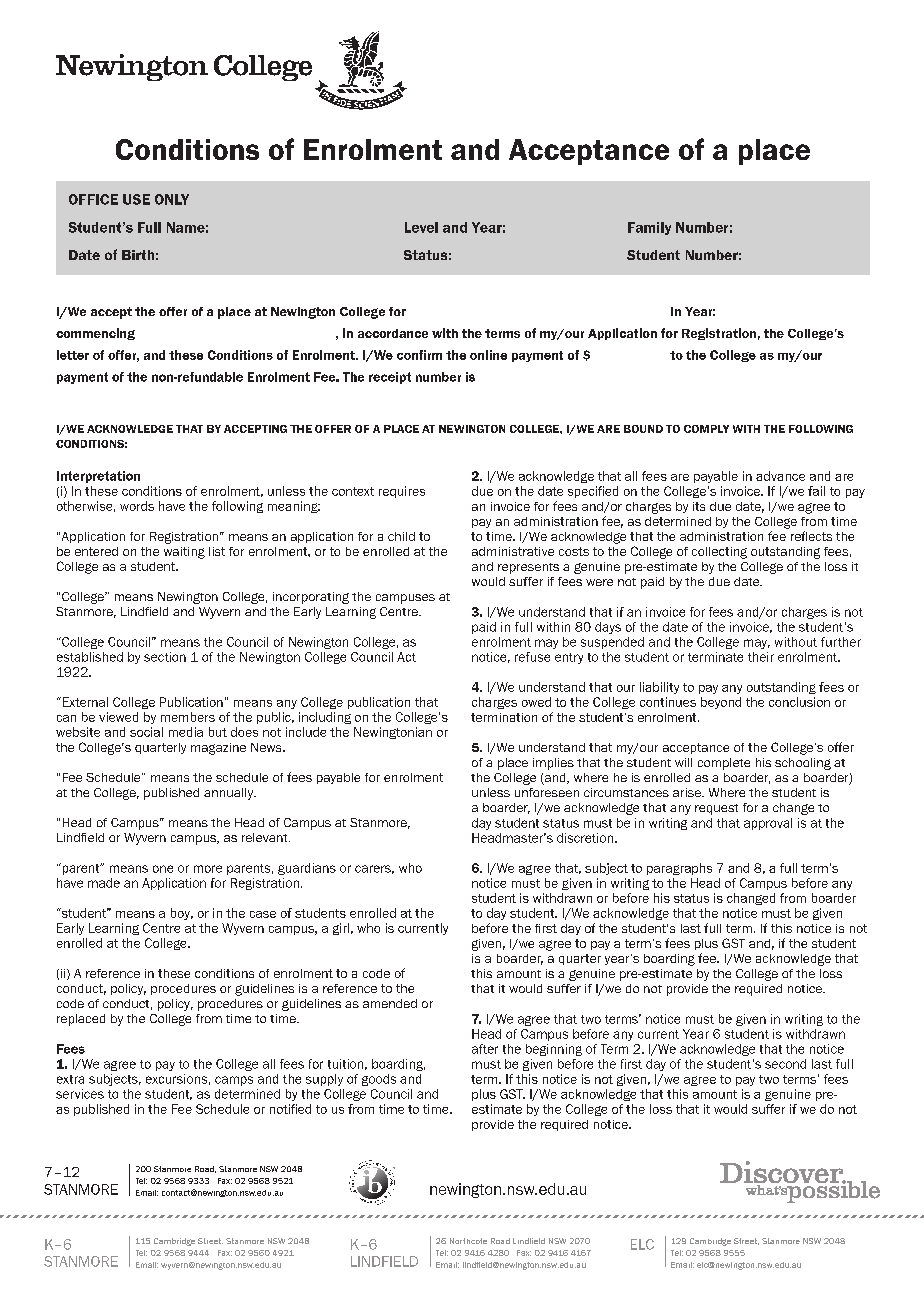 The width and height of the document is (924, 1308). I want to click on receipt, so click(390, 378).
